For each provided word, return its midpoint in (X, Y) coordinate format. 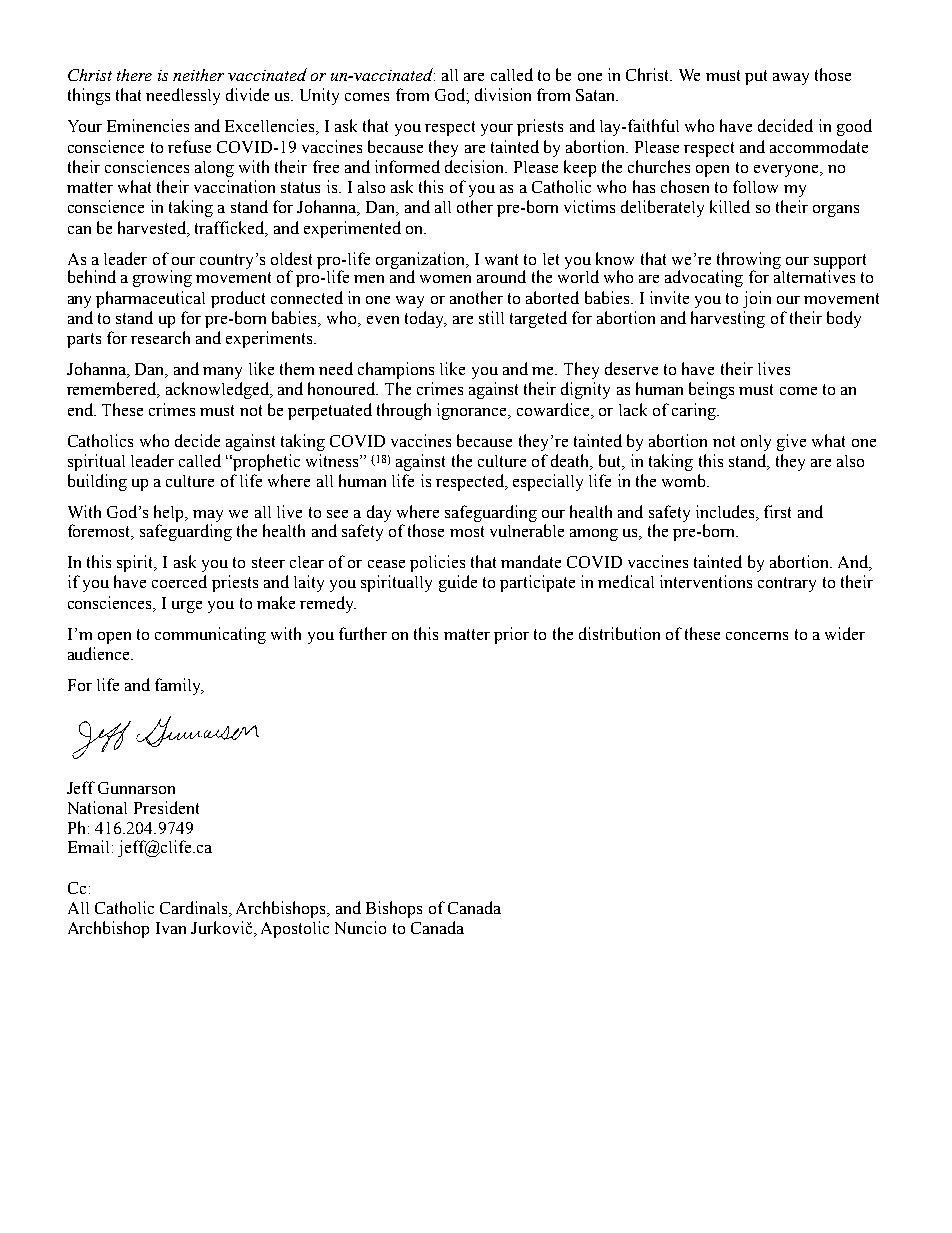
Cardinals (195, 909)
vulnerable (527, 530)
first (777, 511)
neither (198, 75)
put (756, 77)
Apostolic (295, 929)
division (503, 94)
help (170, 515)
